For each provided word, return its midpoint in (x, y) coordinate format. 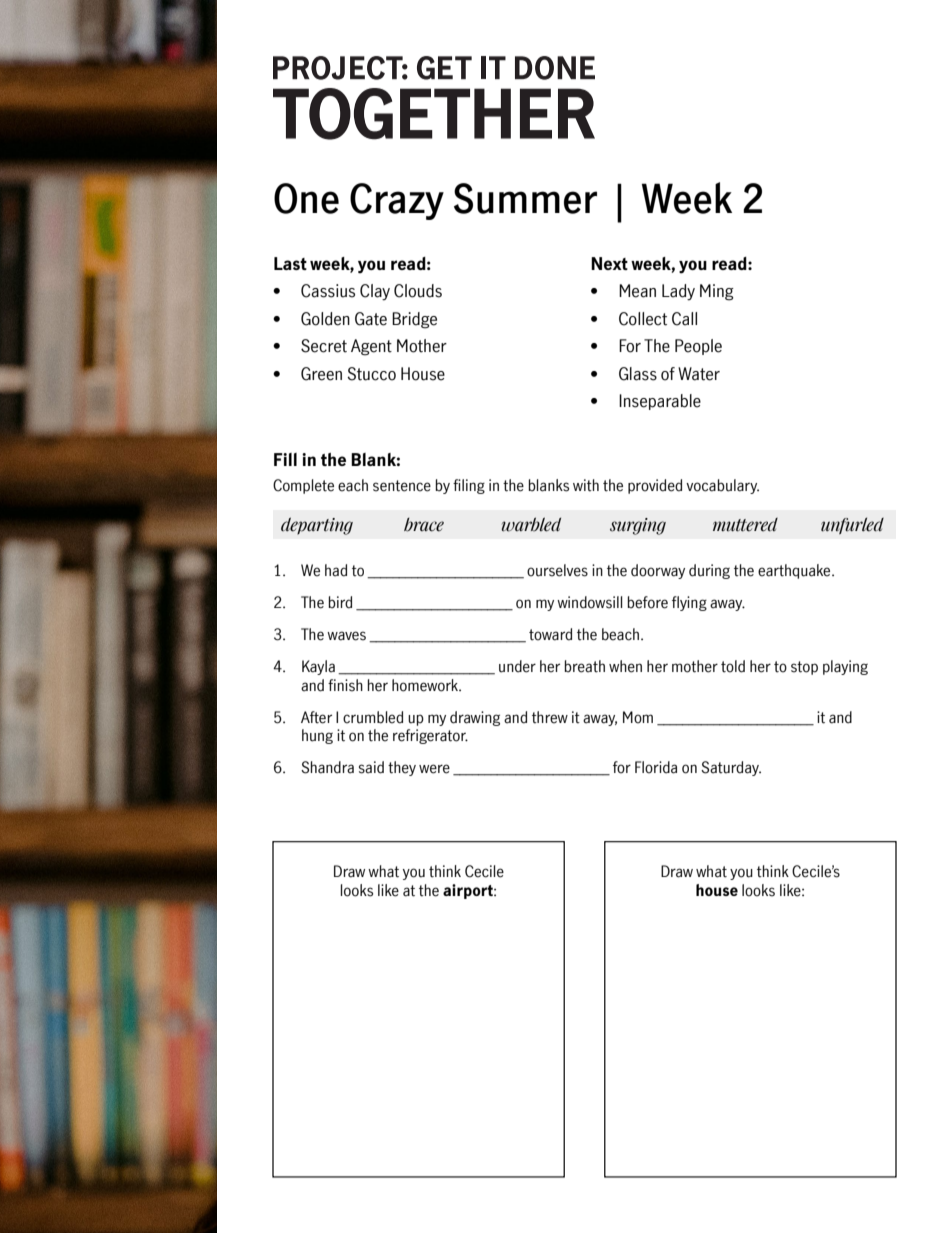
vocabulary (722, 486)
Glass (638, 374)
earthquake (795, 571)
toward (550, 634)
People (698, 347)
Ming (717, 292)
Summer (525, 198)
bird (340, 602)
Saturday (731, 768)
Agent (371, 347)
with (586, 485)
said (371, 767)
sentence (402, 486)
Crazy (397, 201)
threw (550, 717)
